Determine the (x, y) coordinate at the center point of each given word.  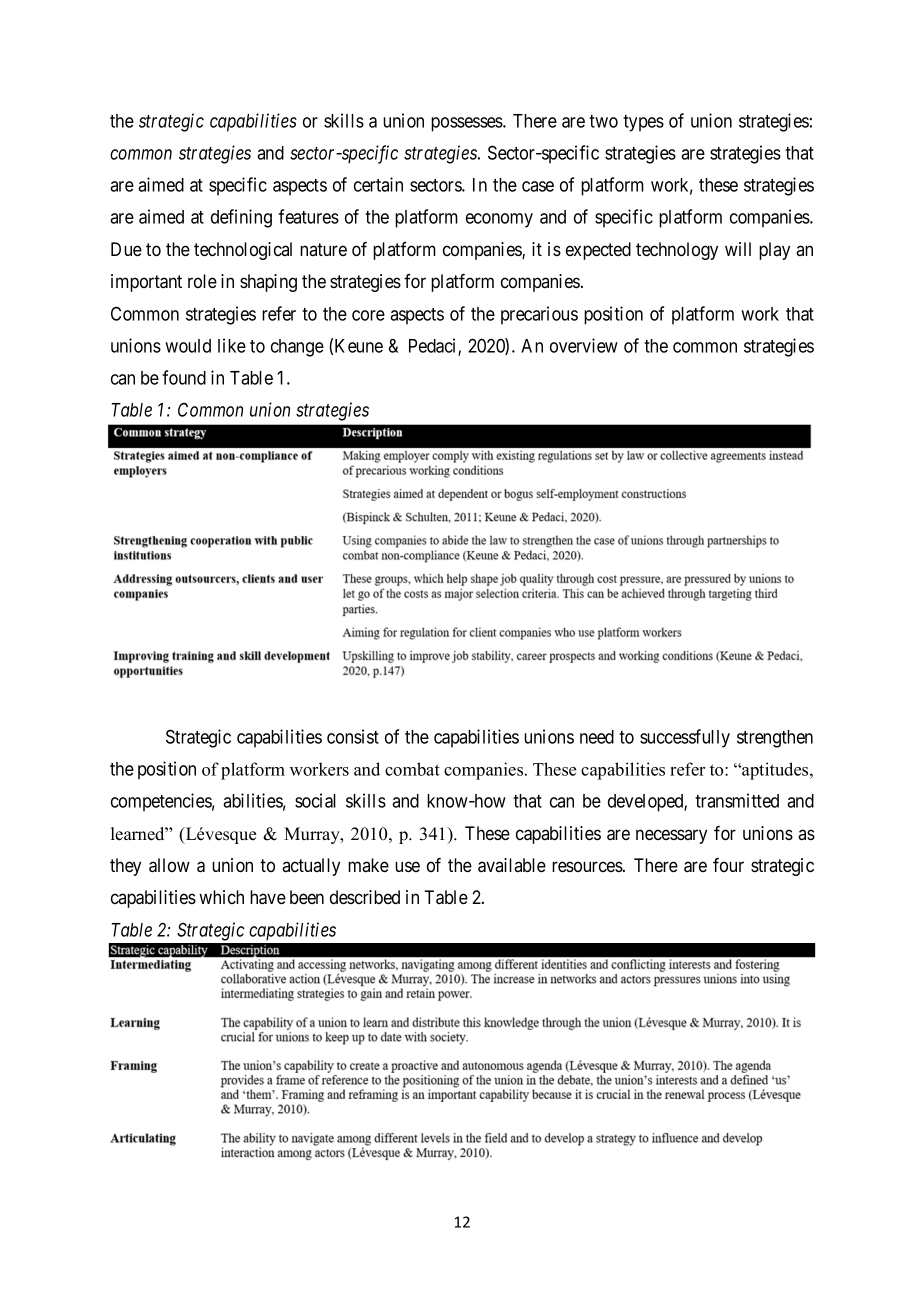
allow (169, 865)
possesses (467, 124)
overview (584, 345)
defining (241, 218)
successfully (685, 738)
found (184, 377)
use (407, 866)
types (643, 123)
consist (353, 736)
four (728, 865)
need (597, 737)
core (368, 315)
